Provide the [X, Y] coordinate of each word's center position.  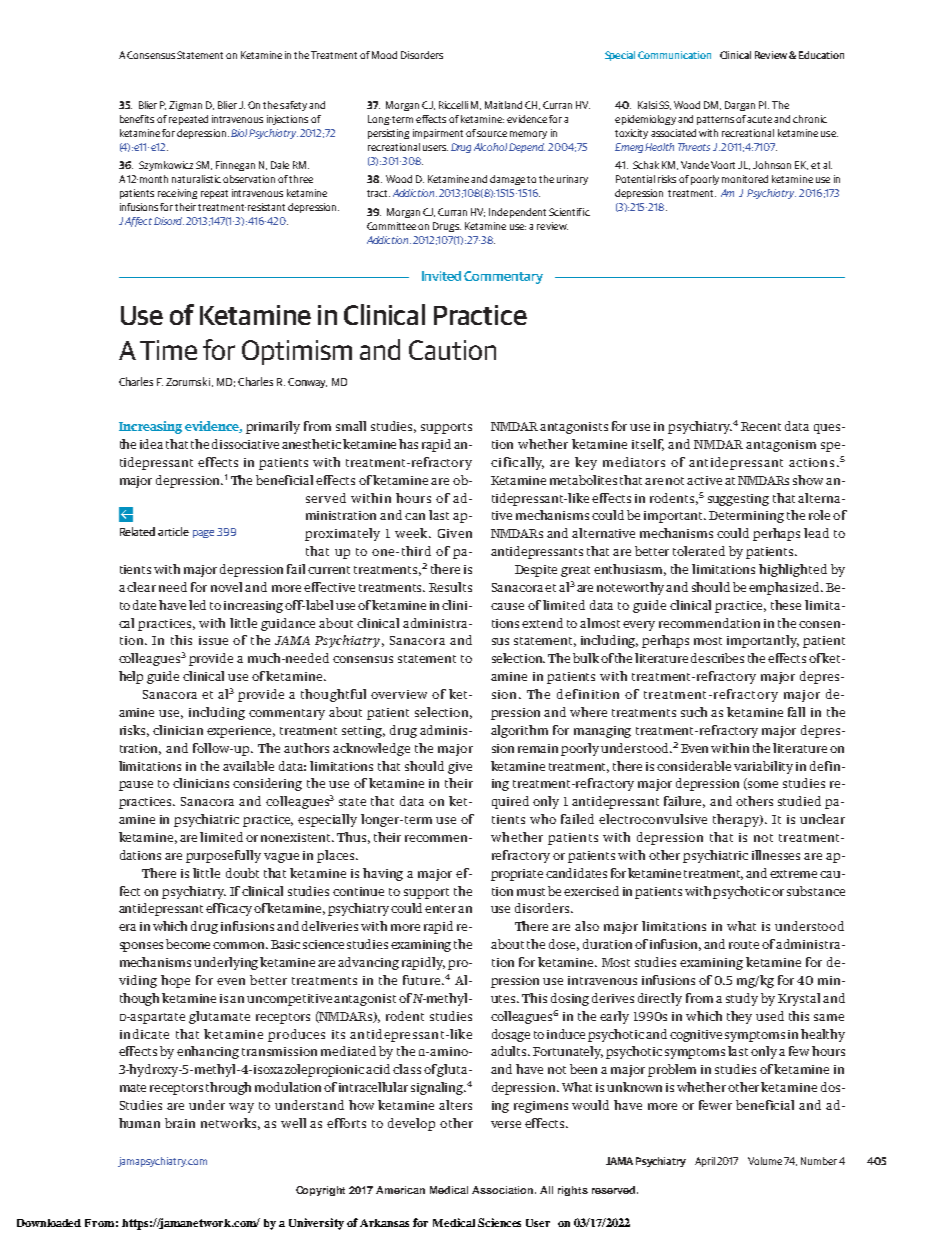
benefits [137, 119]
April [705, 1162]
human [139, 1123]
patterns [717, 120]
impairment [438, 134]
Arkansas [384, 1223]
